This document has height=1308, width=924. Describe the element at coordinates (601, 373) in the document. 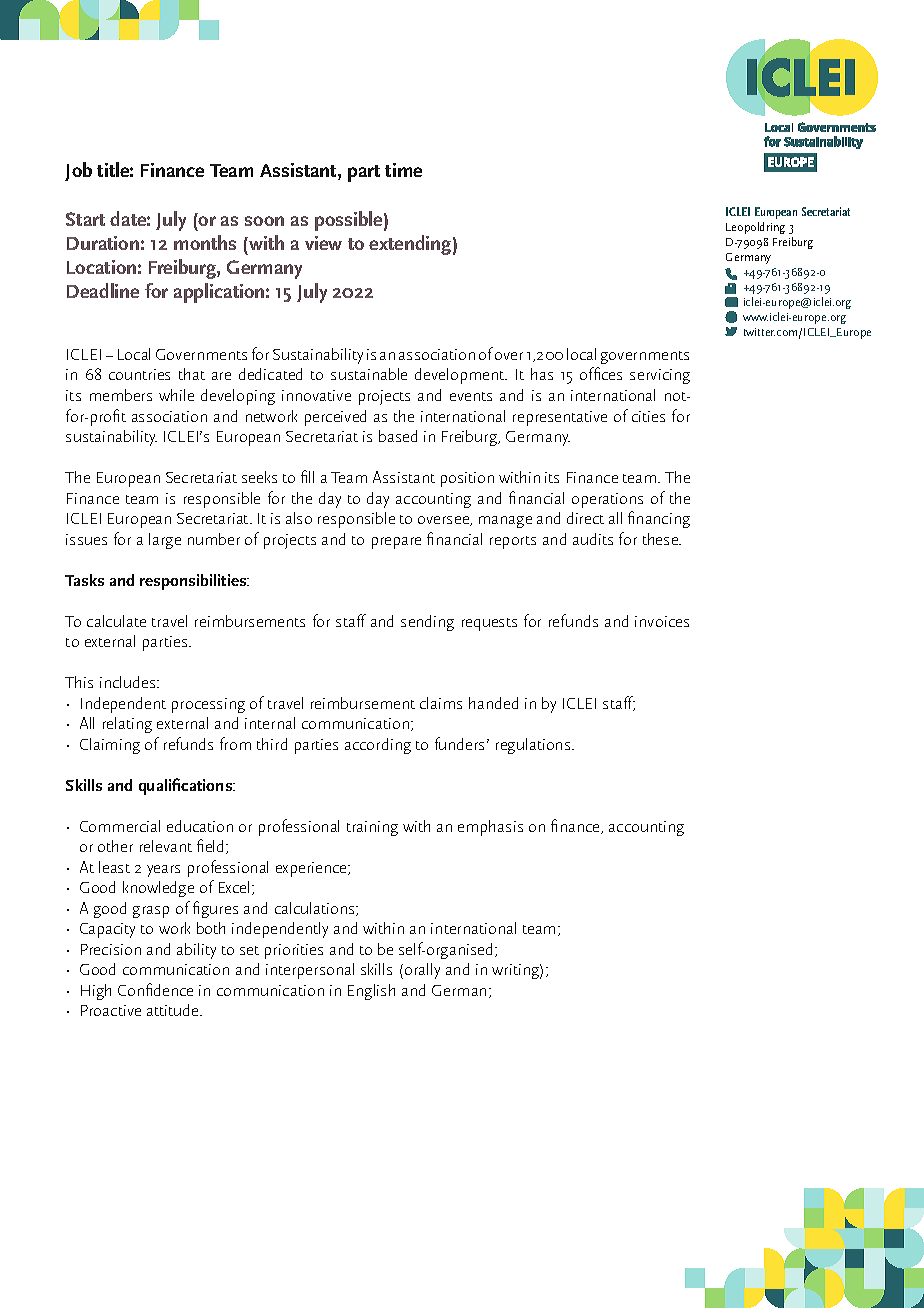

I see `offices` at that location.
